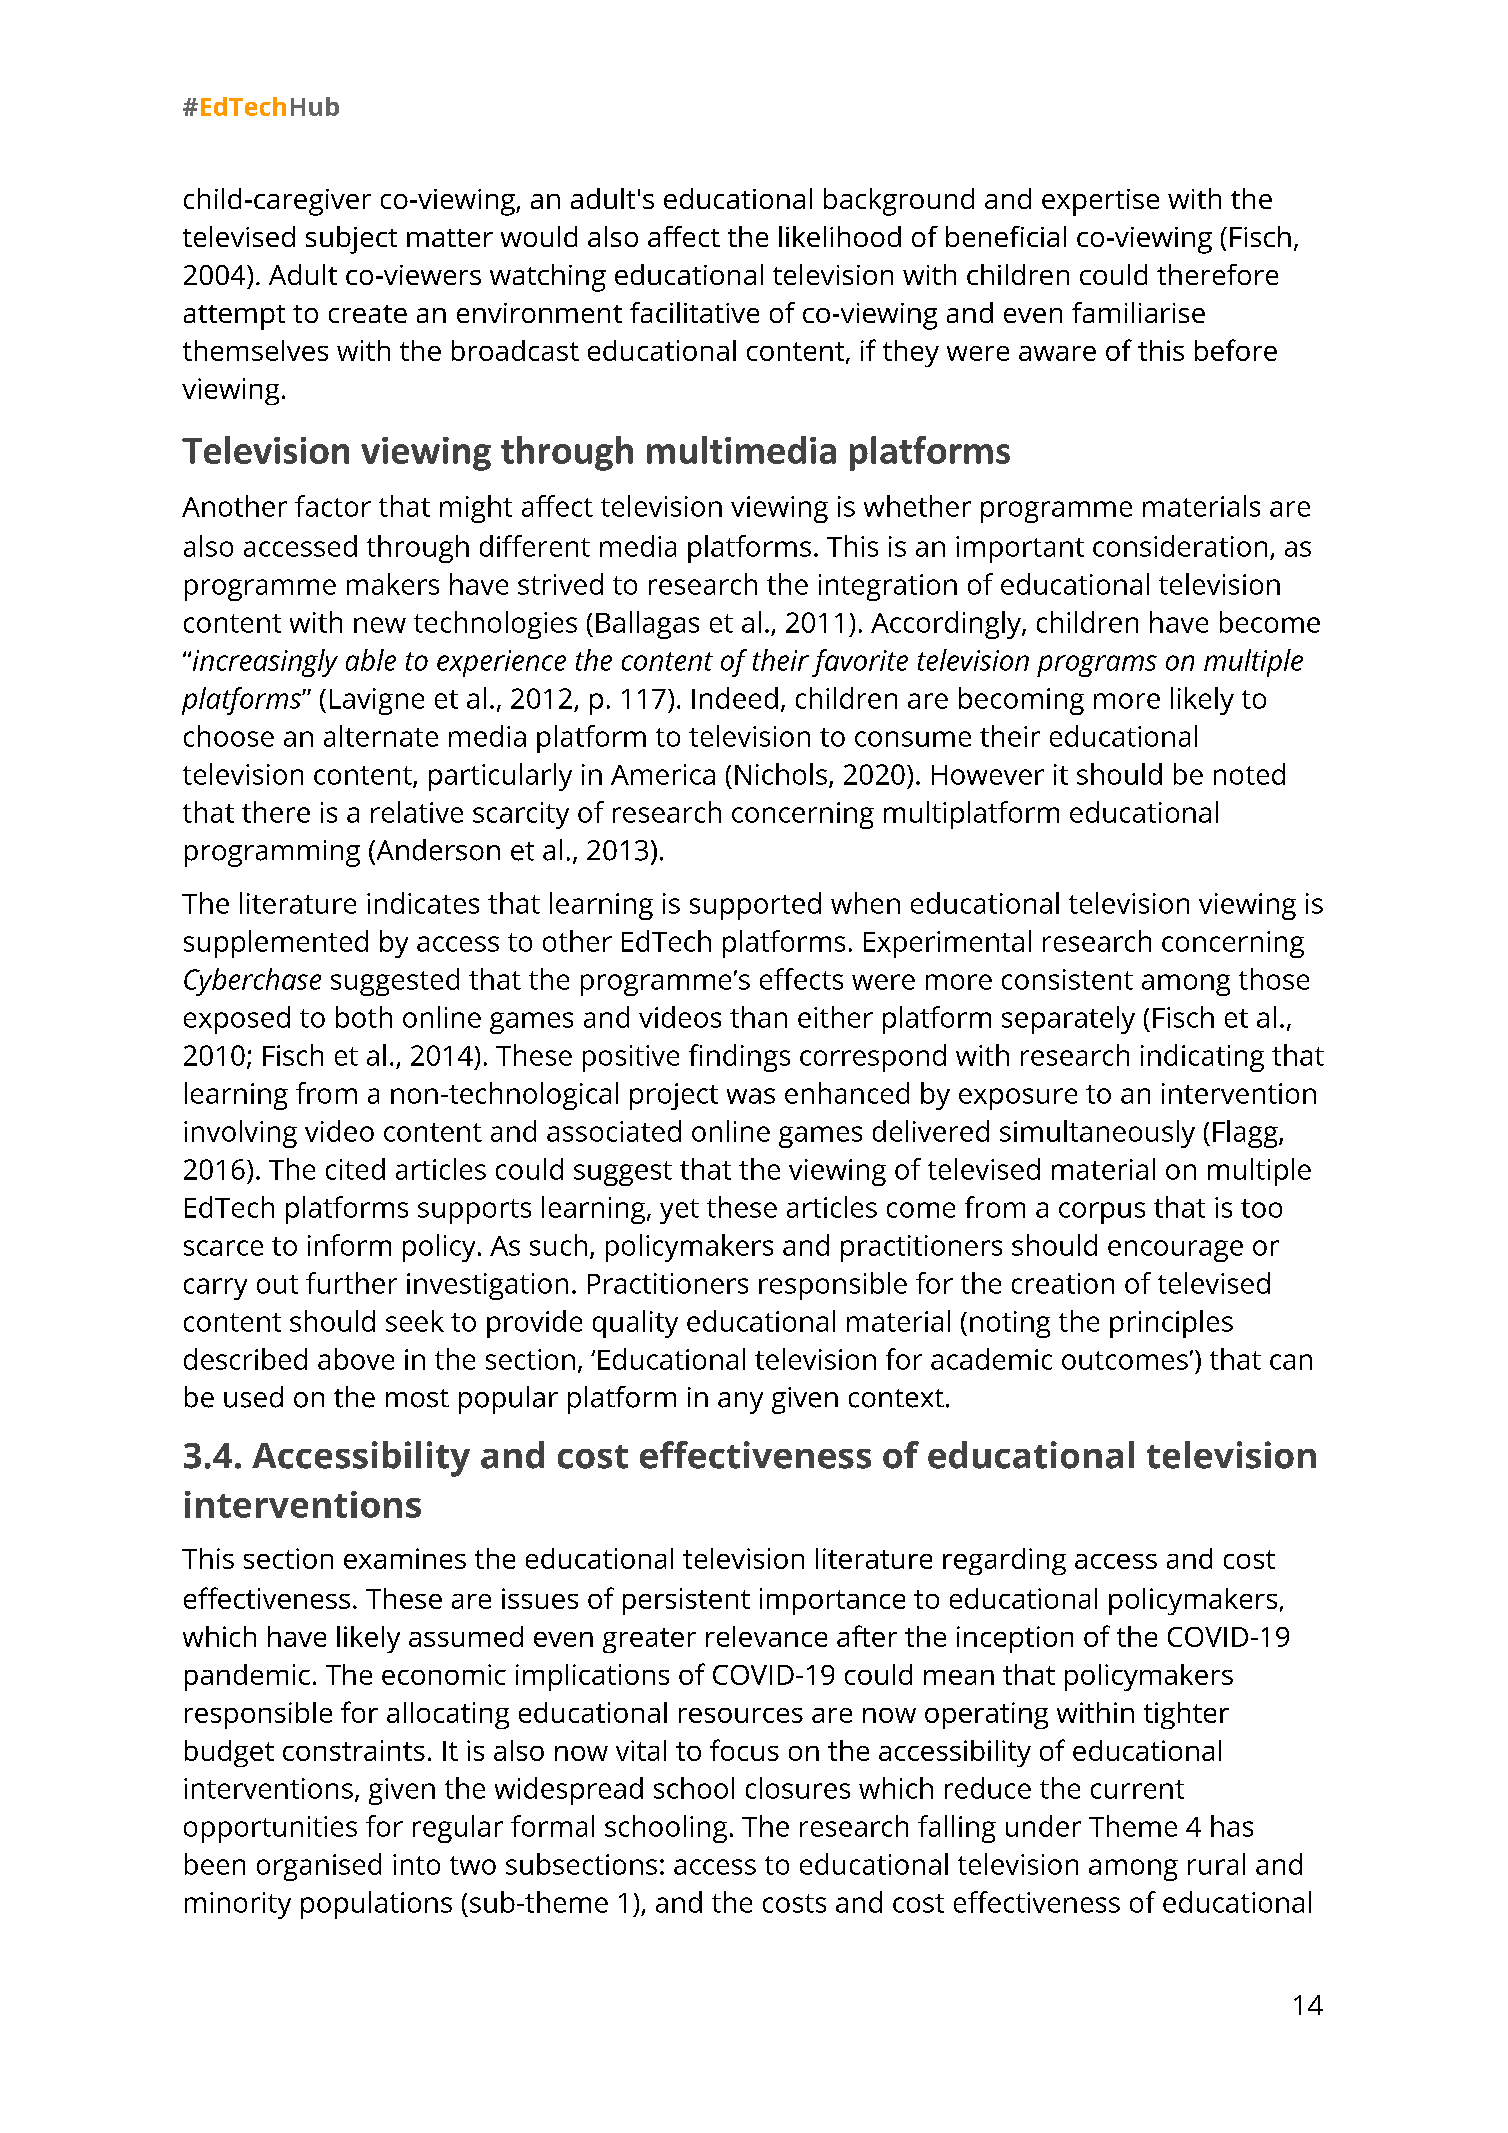 The image size is (1508, 2133). What do you see at coordinates (840, 236) in the image?
I see `likelihood` at bounding box center [840, 236].
